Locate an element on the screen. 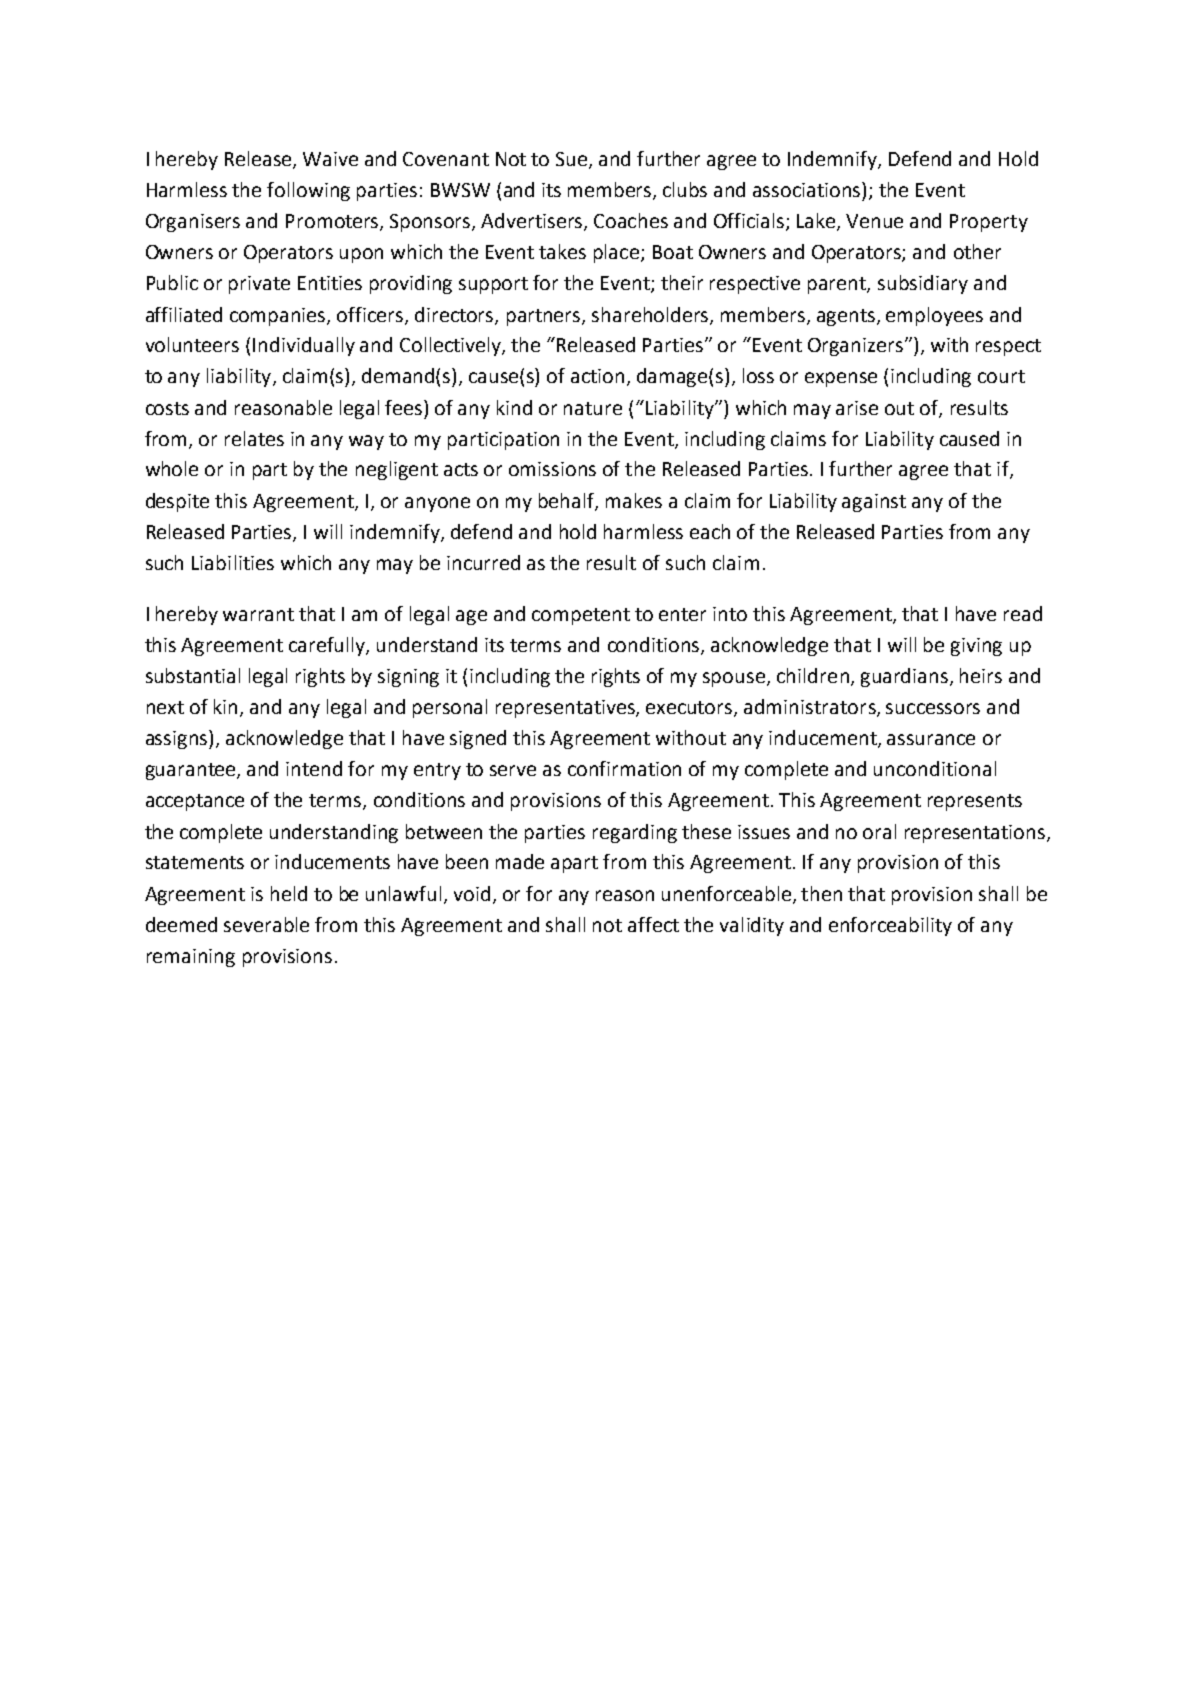  incurred is located at coordinates (483, 562).
